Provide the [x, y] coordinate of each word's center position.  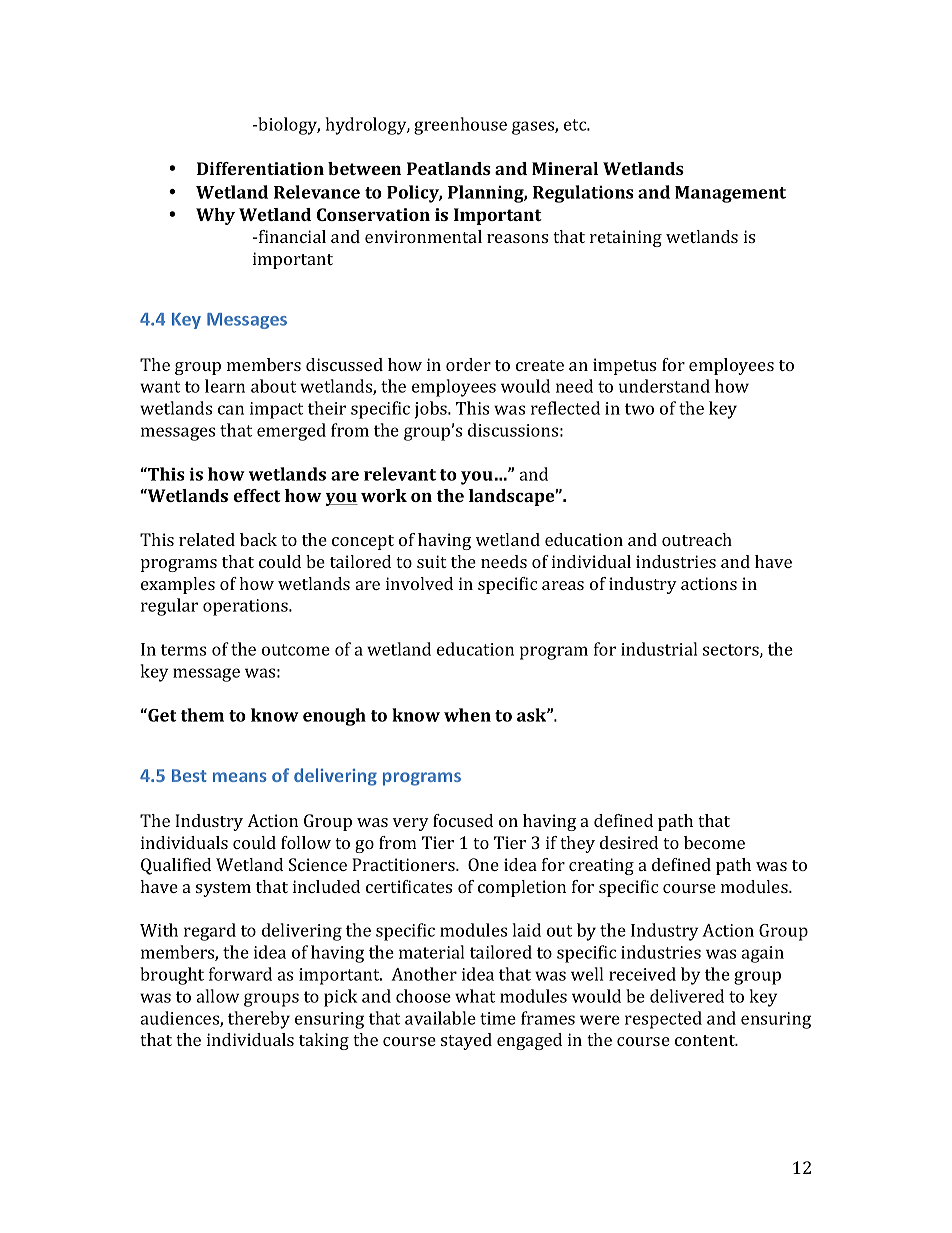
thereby [259, 1020]
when [467, 715]
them [202, 715]
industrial [659, 649]
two [639, 409]
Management [730, 194]
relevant [400, 474]
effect [257, 495]
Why [215, 216]
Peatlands [449, 168]
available [440, 1018]
